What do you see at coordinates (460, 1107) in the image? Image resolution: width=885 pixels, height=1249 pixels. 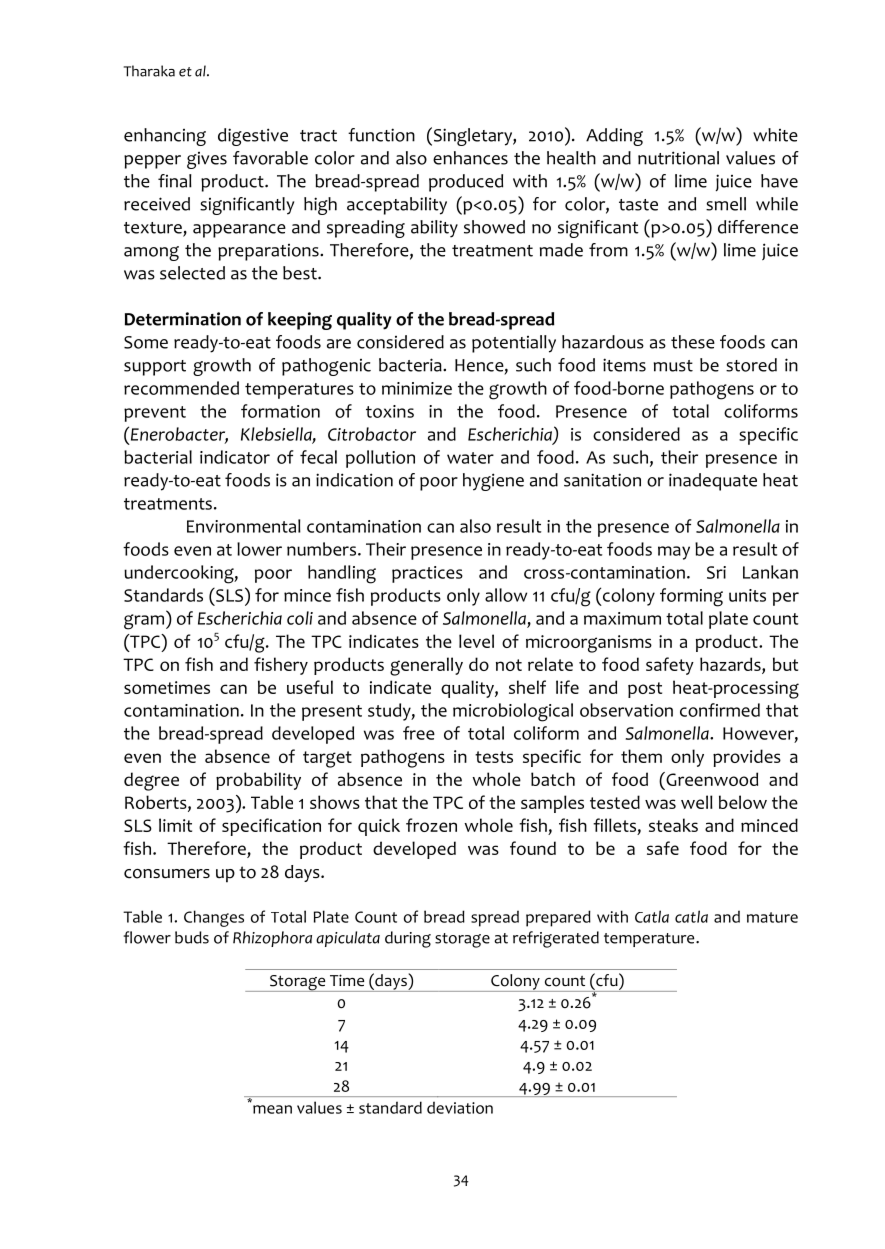 I see `deviation` at bounding box center [460, 1107].
